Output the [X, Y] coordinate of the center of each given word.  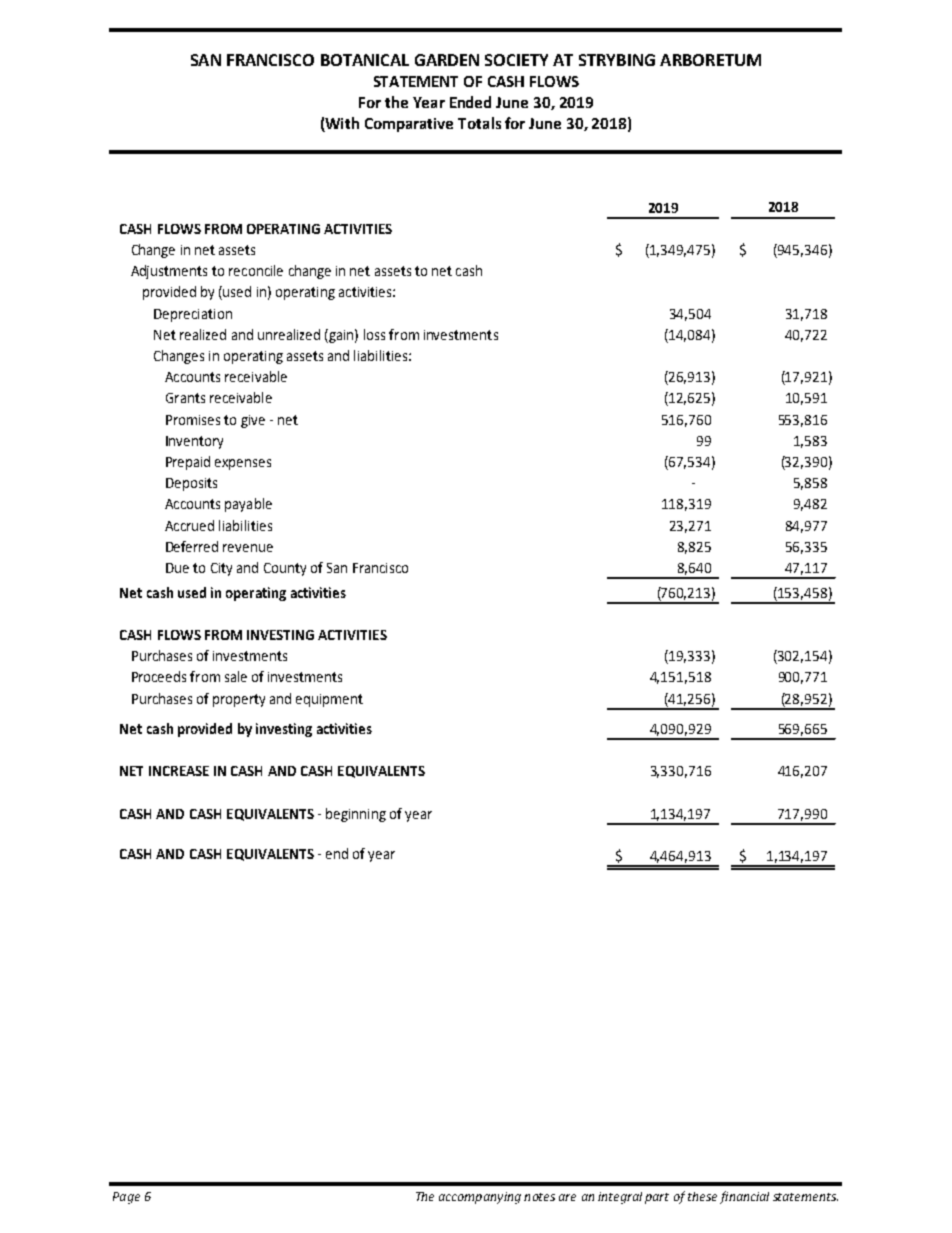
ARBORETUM [710, 60]
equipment [329, 700]
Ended [470, 102]
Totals [479, 123]
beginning [356, 815]
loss [374, 334]
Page [126, 1198]
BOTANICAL [365, 60]
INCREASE [179, 771]
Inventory [194, 442]
